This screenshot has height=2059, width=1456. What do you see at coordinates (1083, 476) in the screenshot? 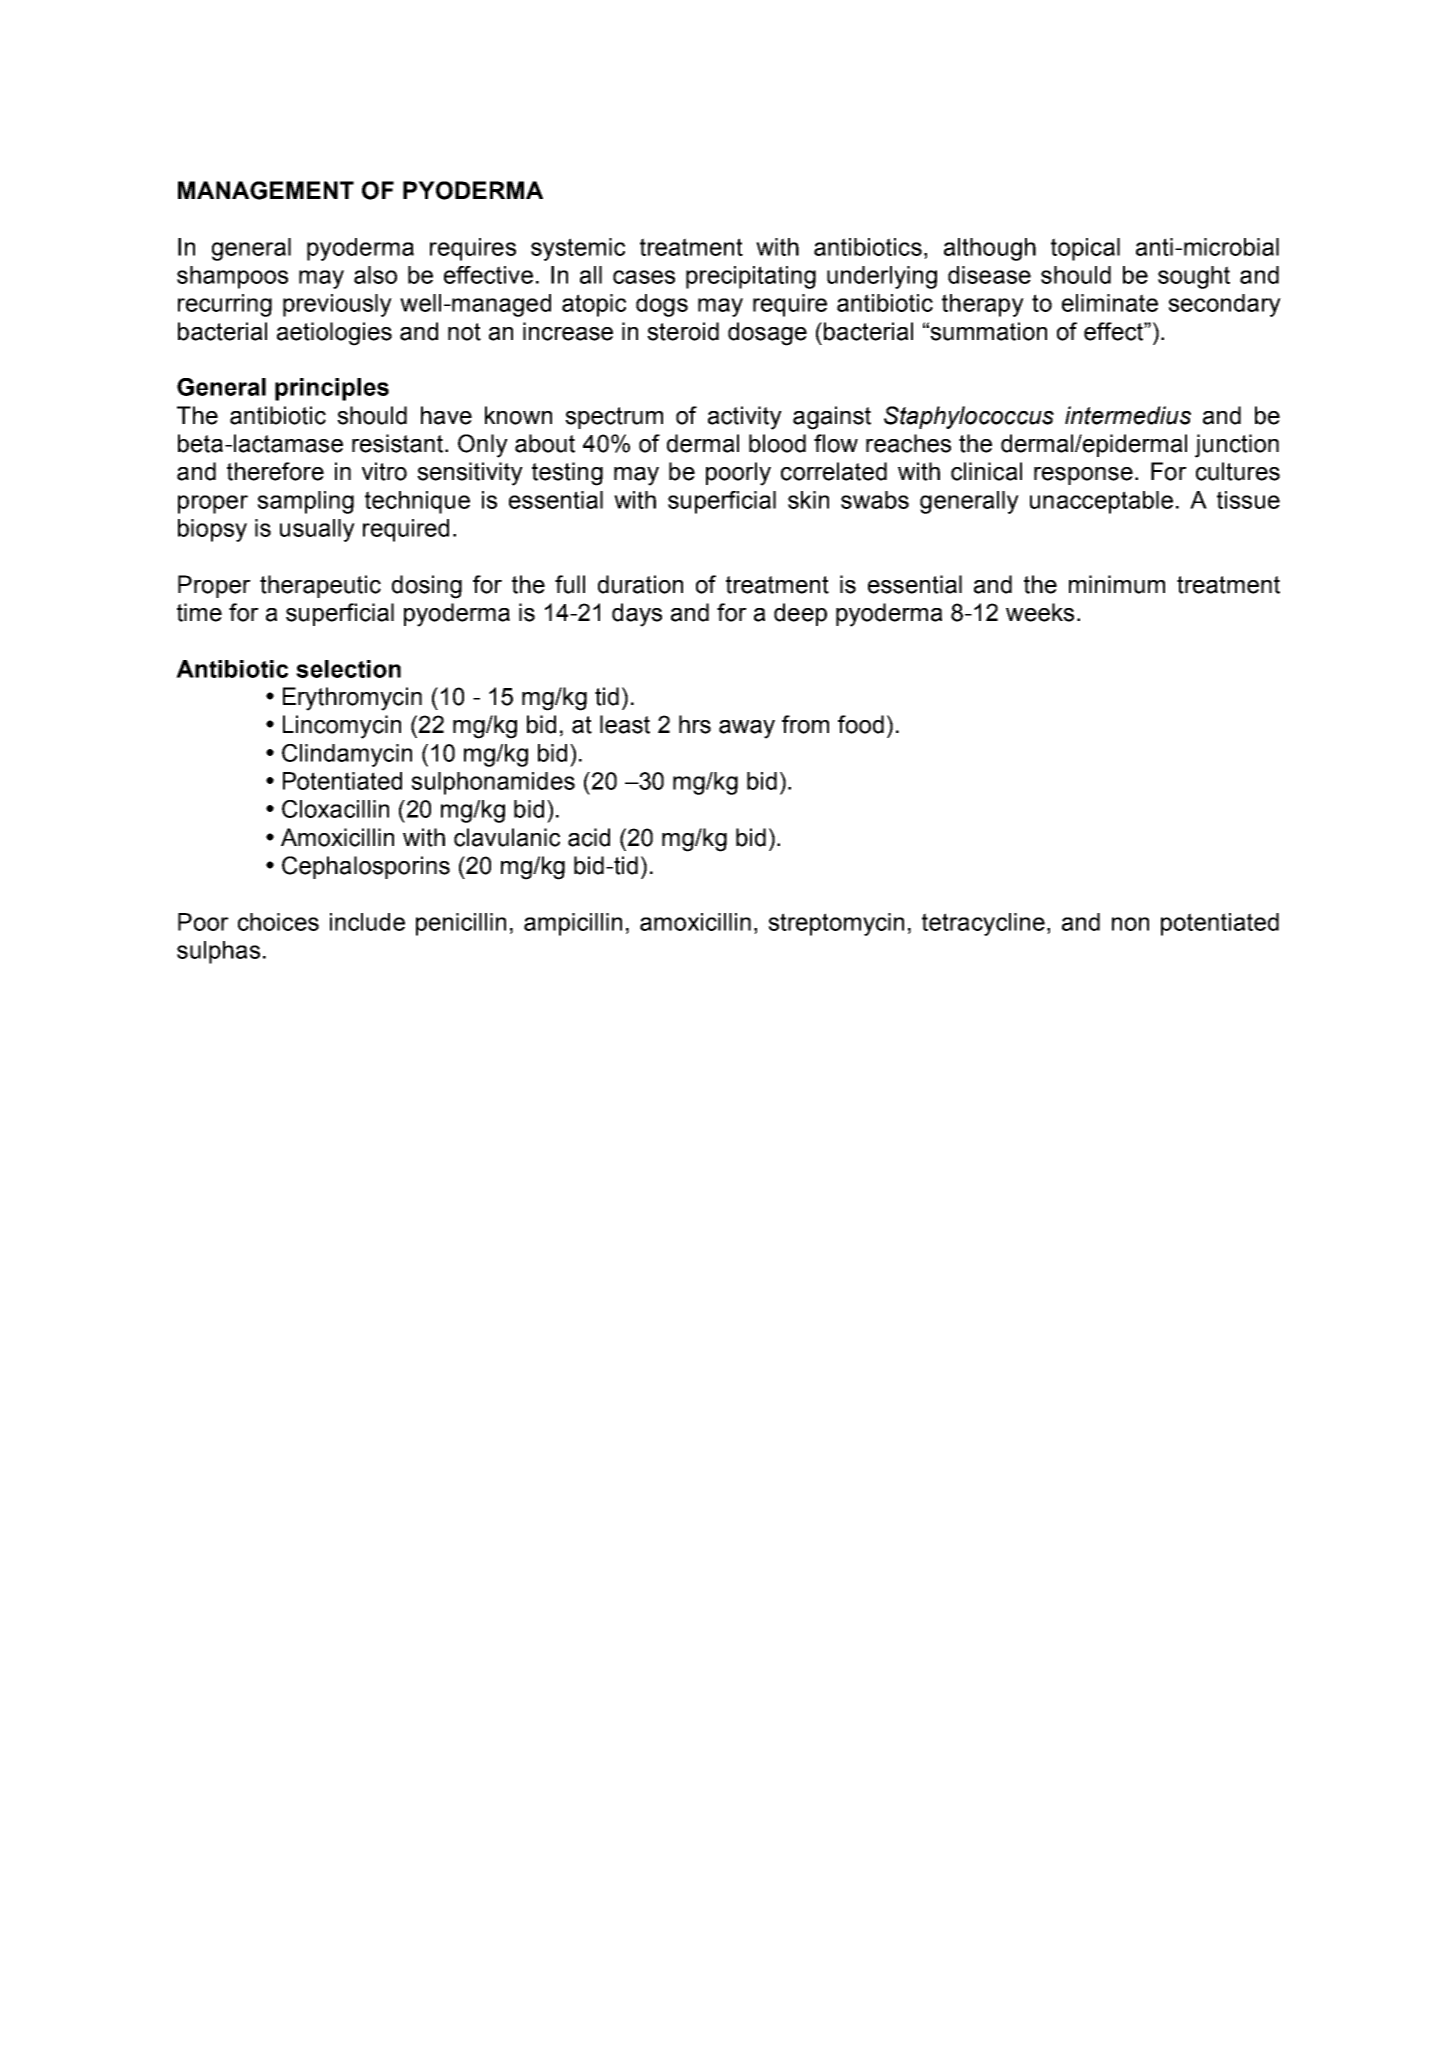
I see `response` at bounding box center [1083, 476].
